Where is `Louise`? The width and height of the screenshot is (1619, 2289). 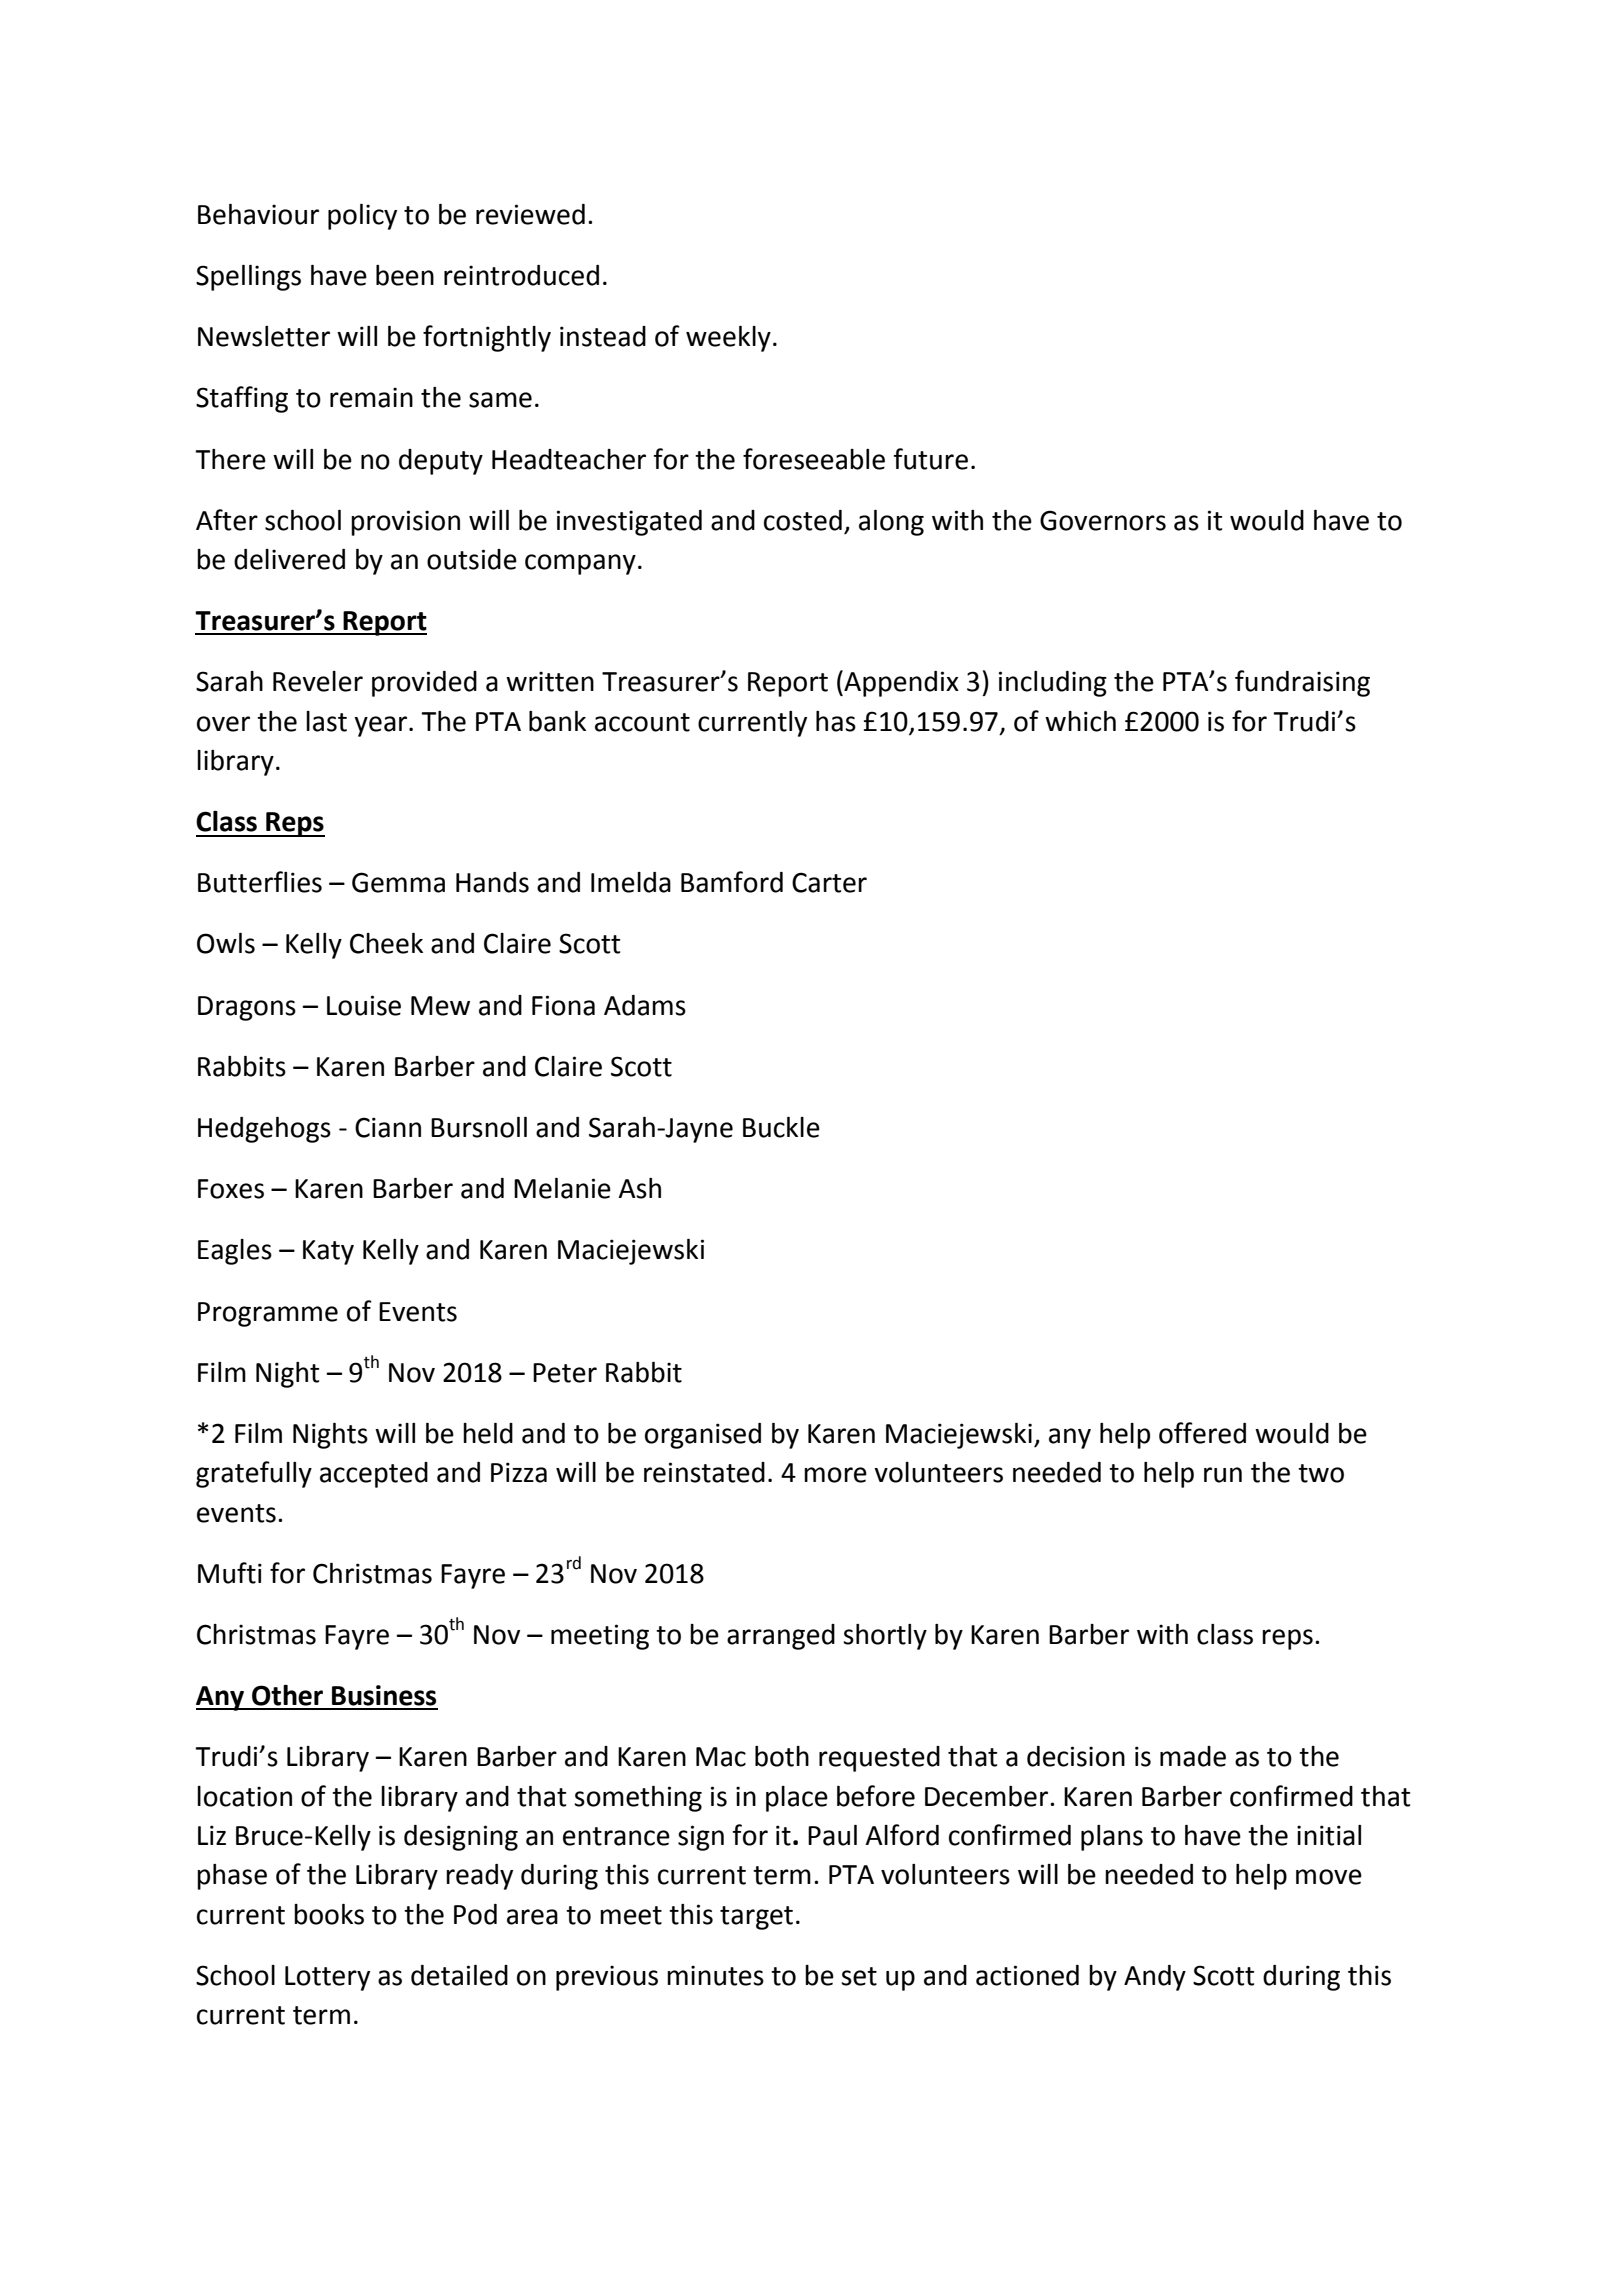
Louise is located at coordinates (364, 1005).
